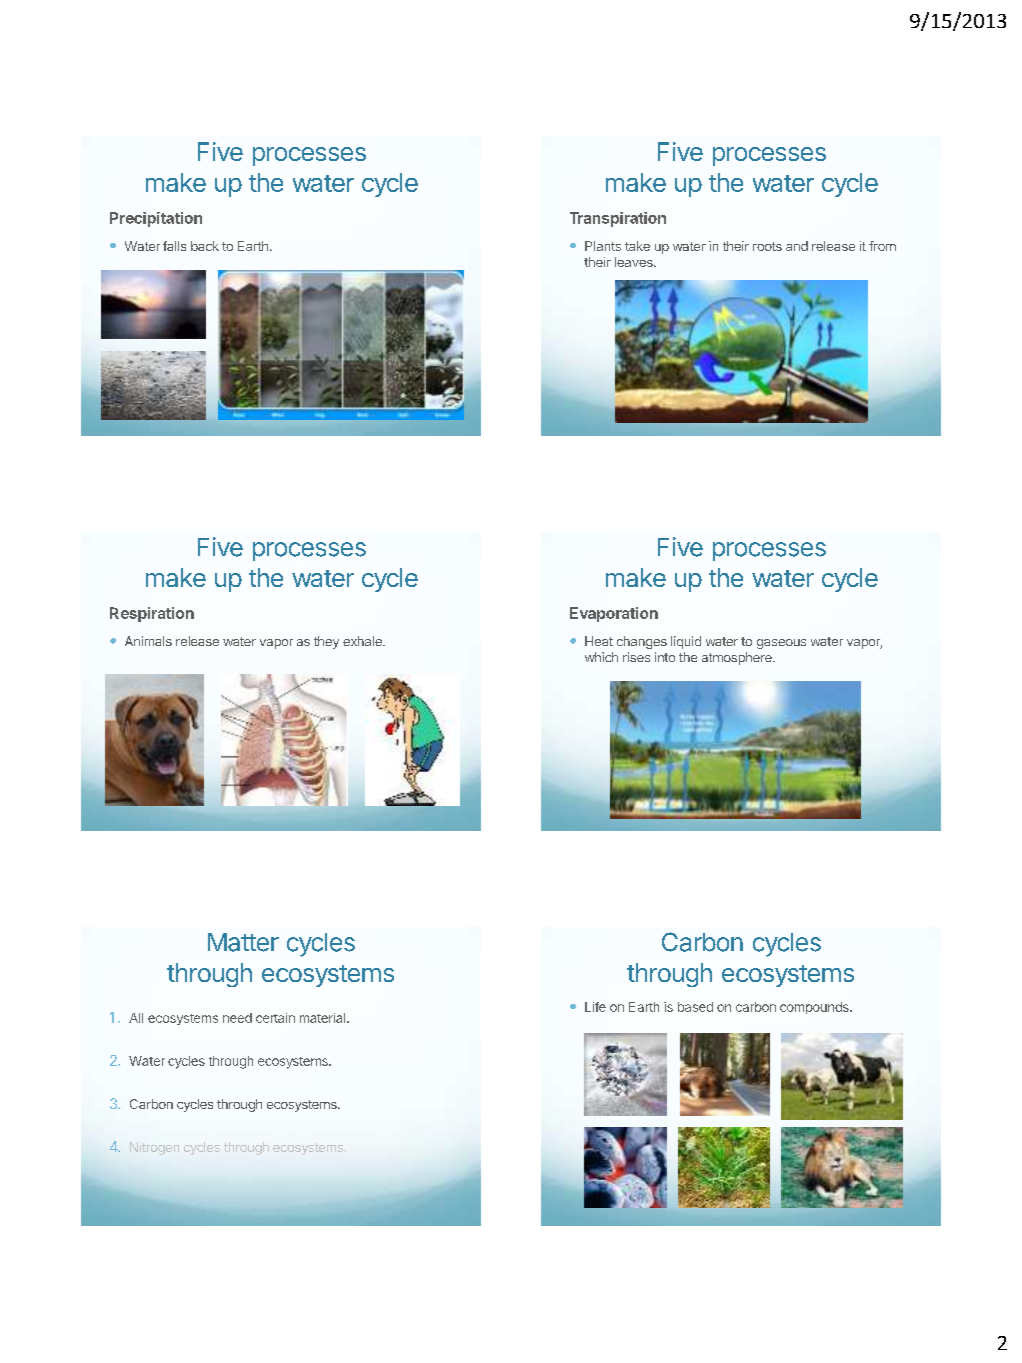  Describe the element at coordinates (815, 1008) in the image. I see `compounds` at that location.
